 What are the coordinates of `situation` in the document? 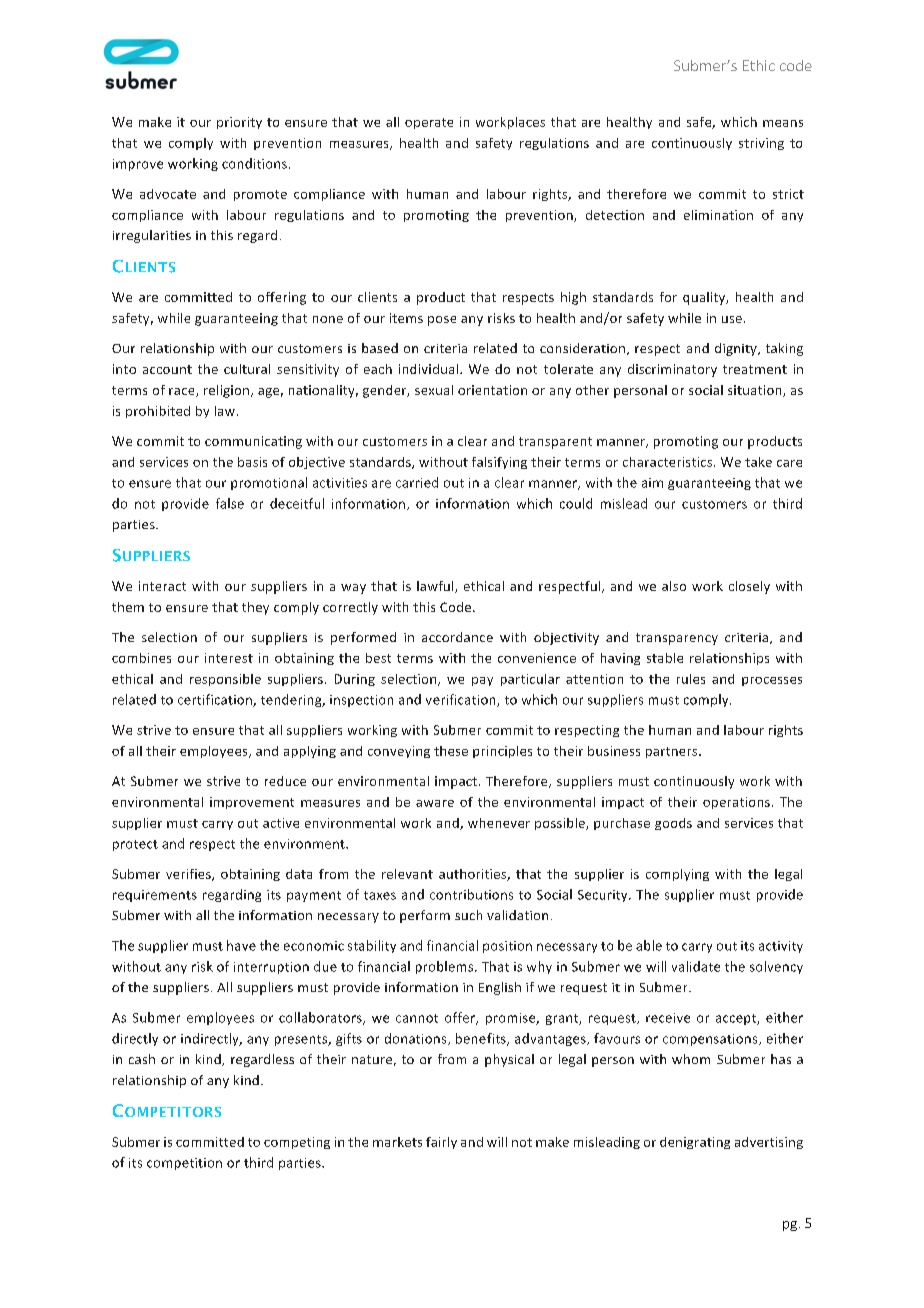 It's located at (756, 391).
